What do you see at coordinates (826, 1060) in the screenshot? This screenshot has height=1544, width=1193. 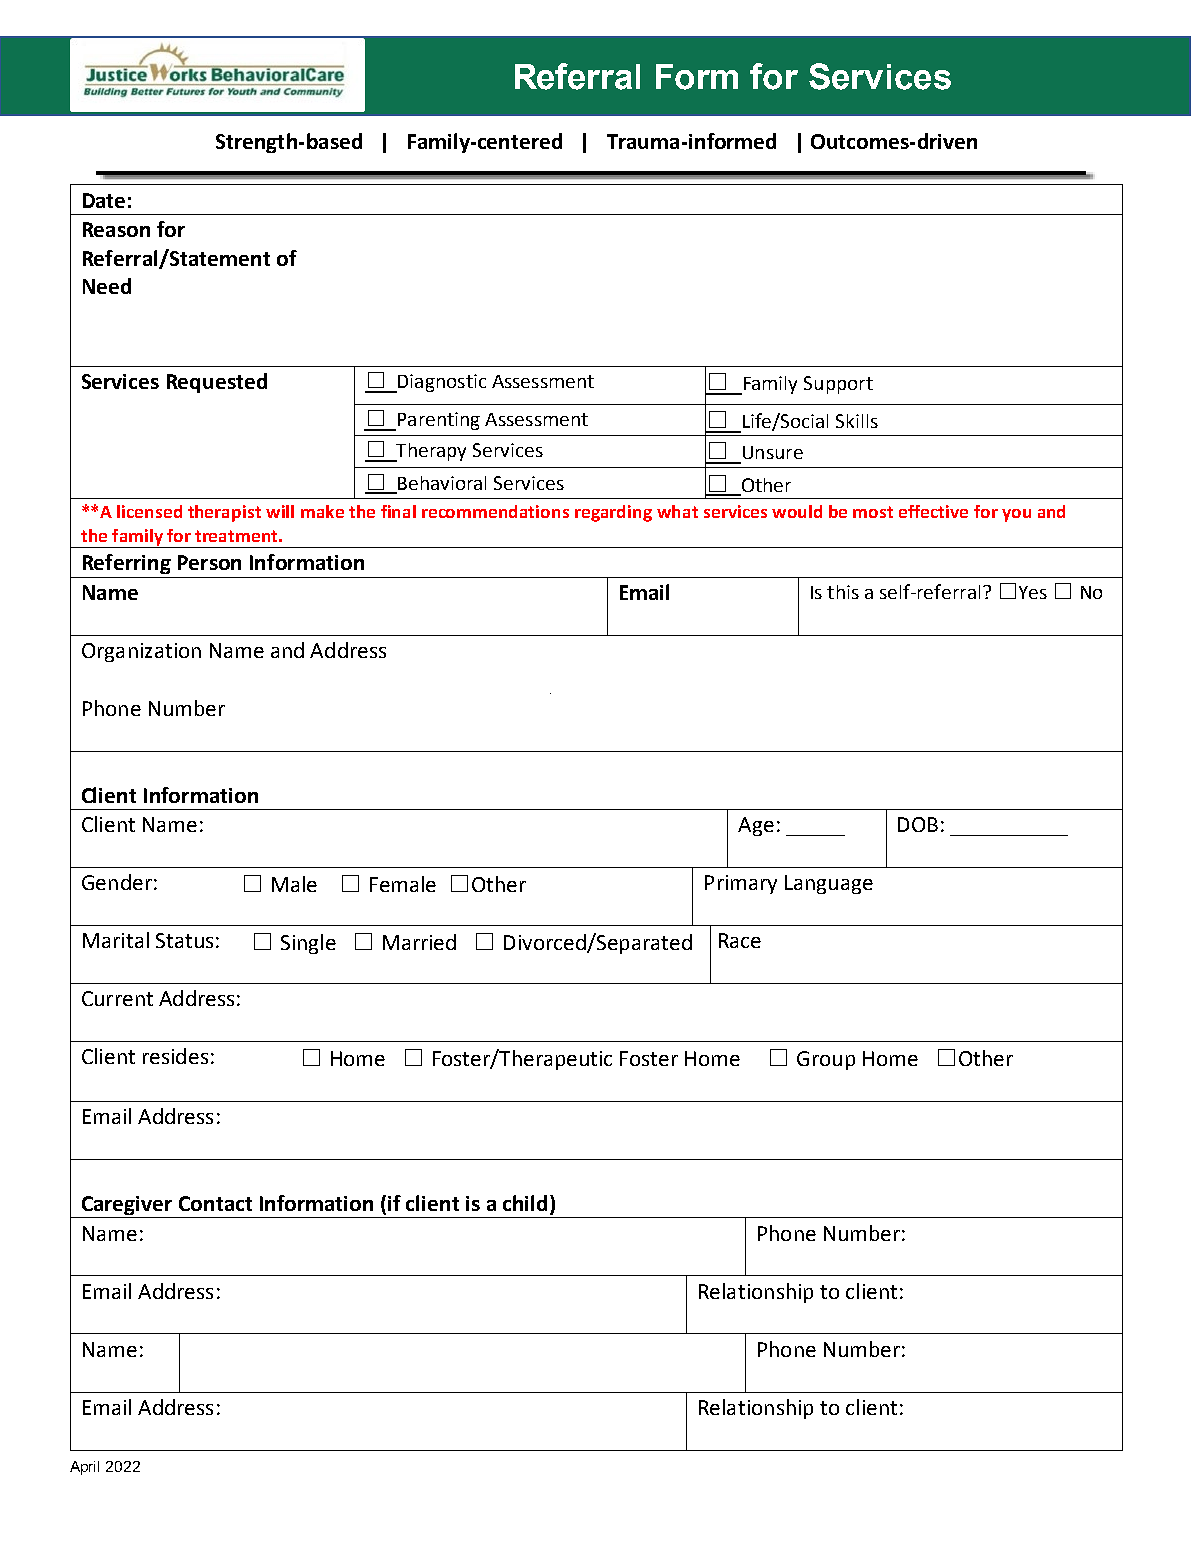 I see `Group` at bounding box center [826, 1060].
